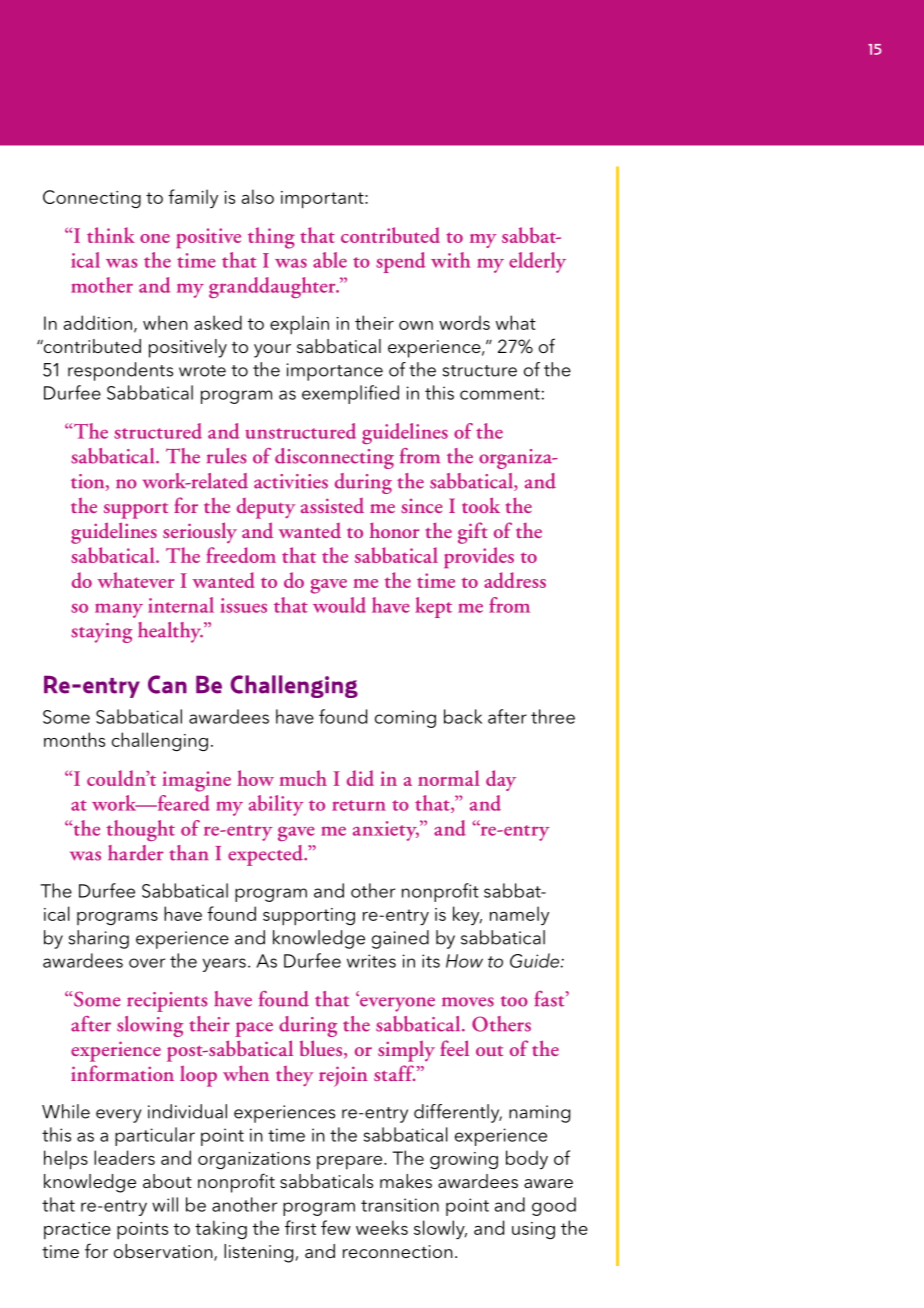  Describe the element at coordinates (537, 262) in the page. I see `elderly` at that location.
